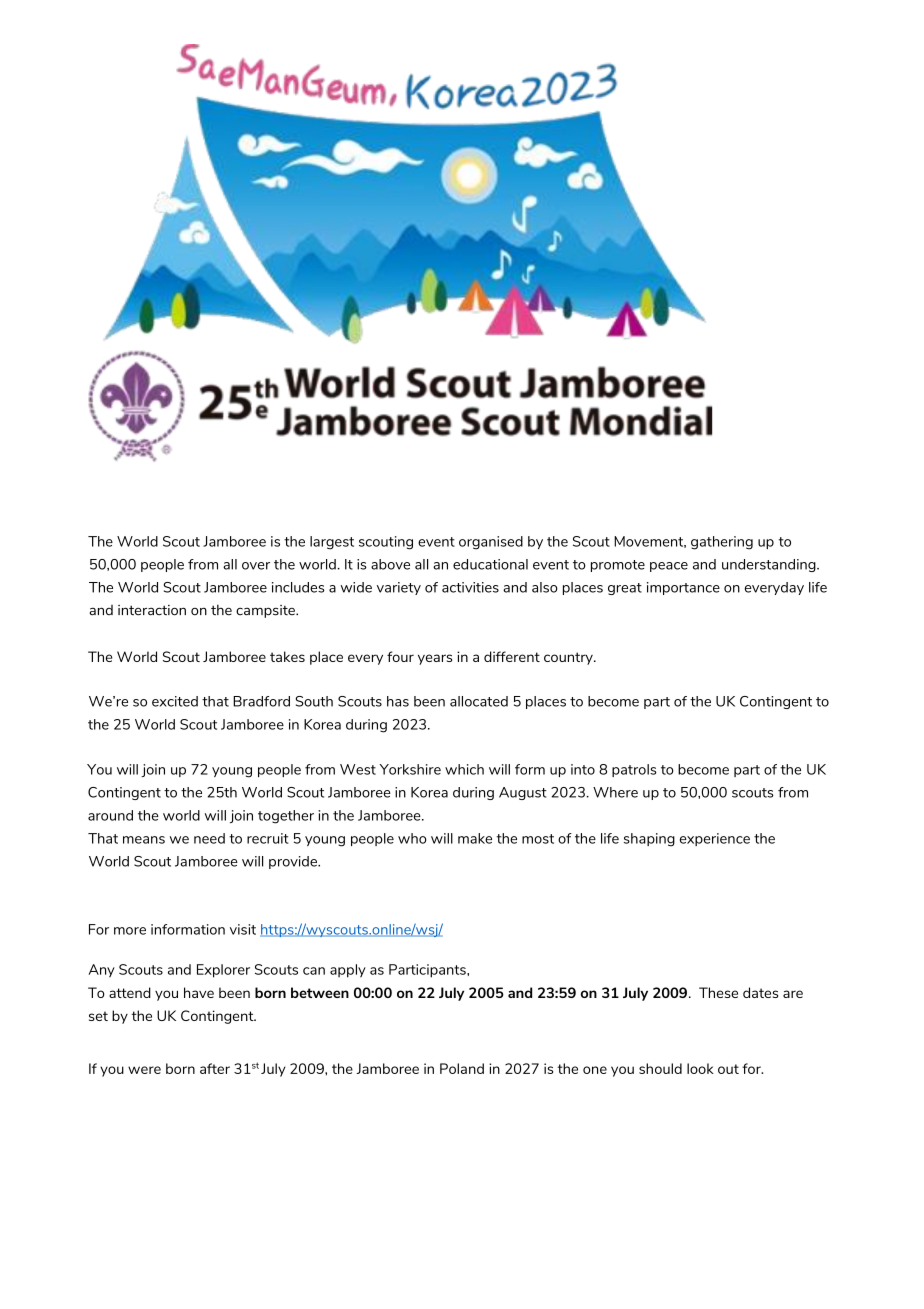 This page has height=1309, width=924. Describe the element at coordinates (490, 564) in the page. I see `educational` at that location.
